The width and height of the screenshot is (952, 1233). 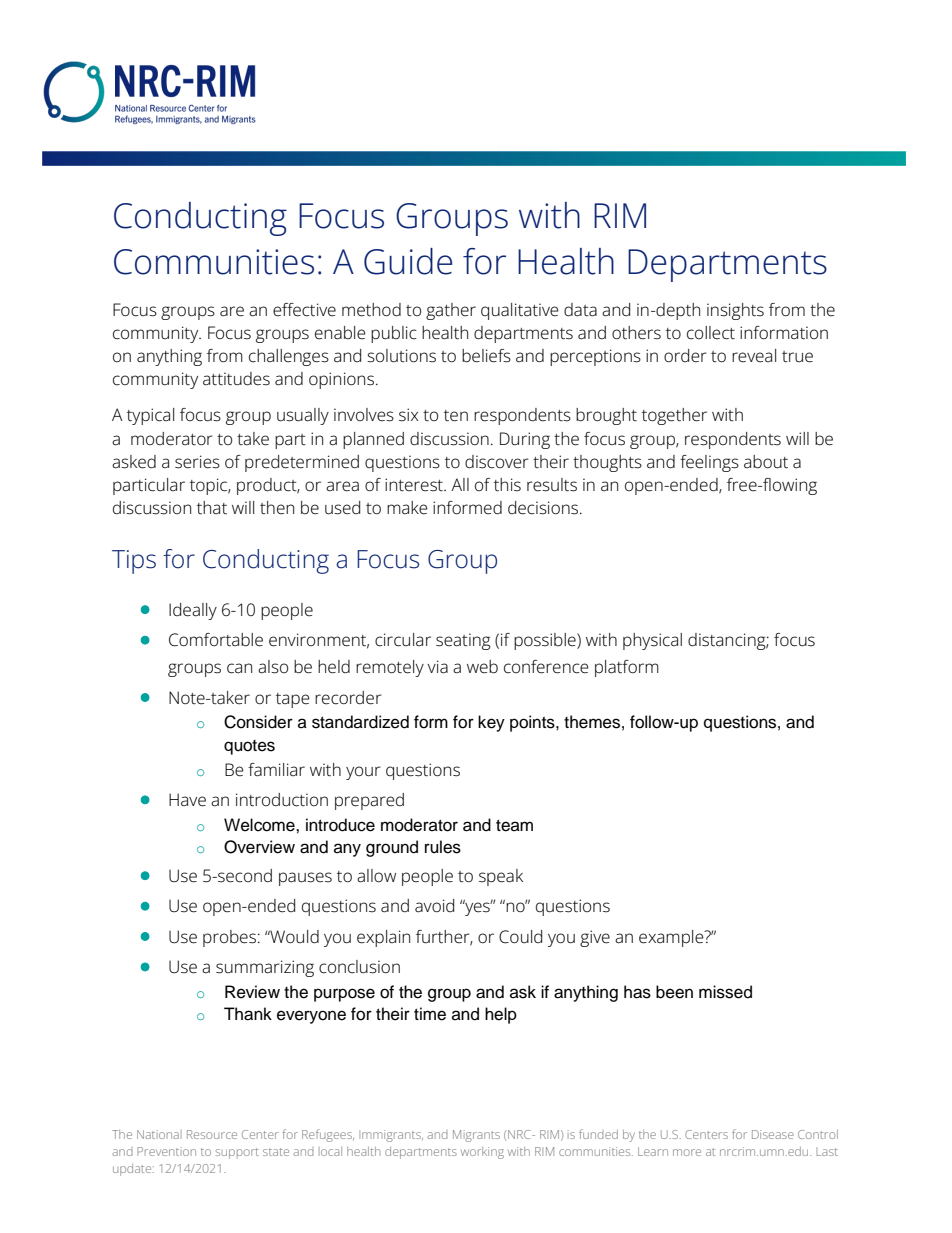 I want to click on gather, so click(x=451, y=311).
